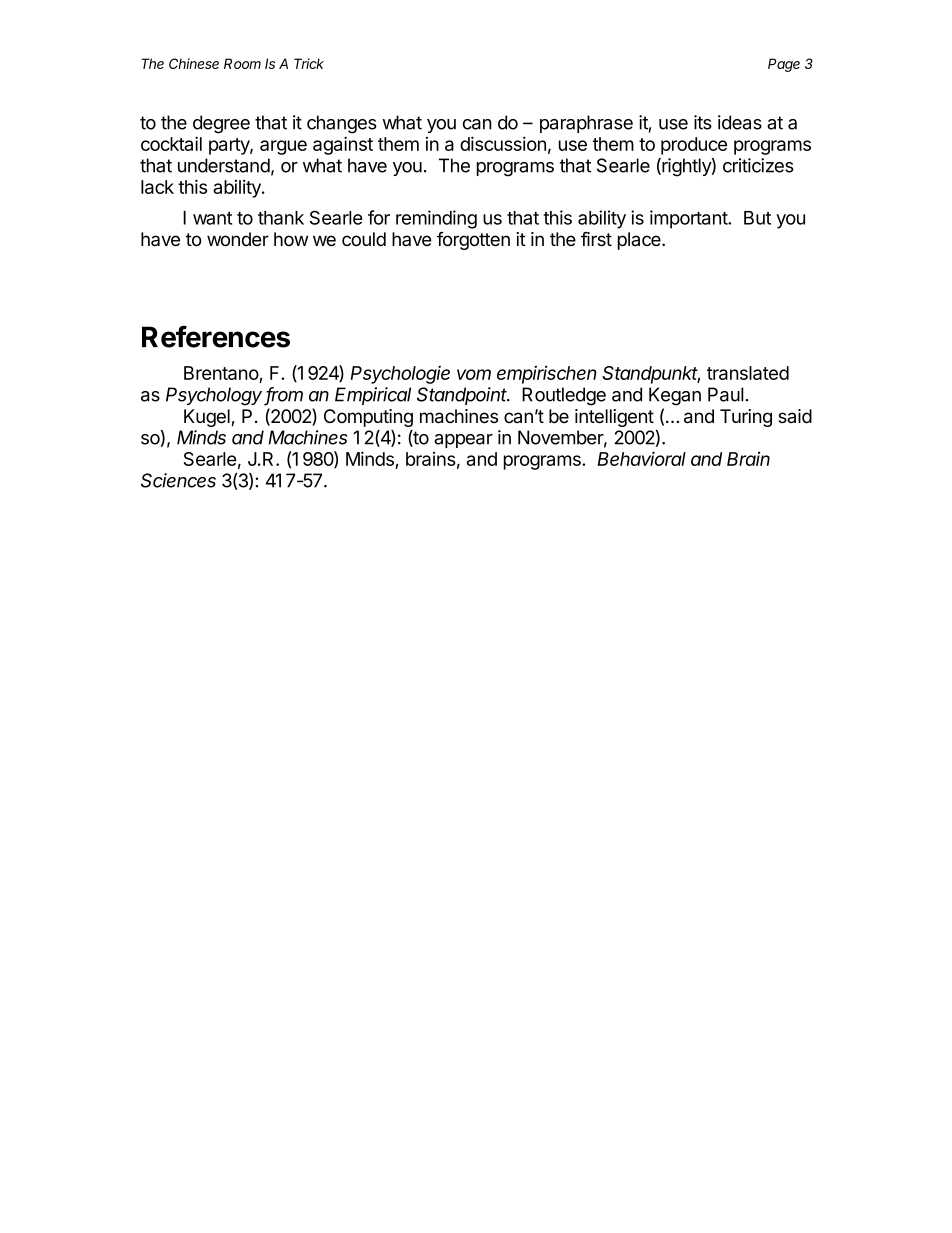 The width and height of the image is (952, 1233). What do you see at coordinates (784, 65) in the image?
I see `Page` at bounding box center [784, 65].
